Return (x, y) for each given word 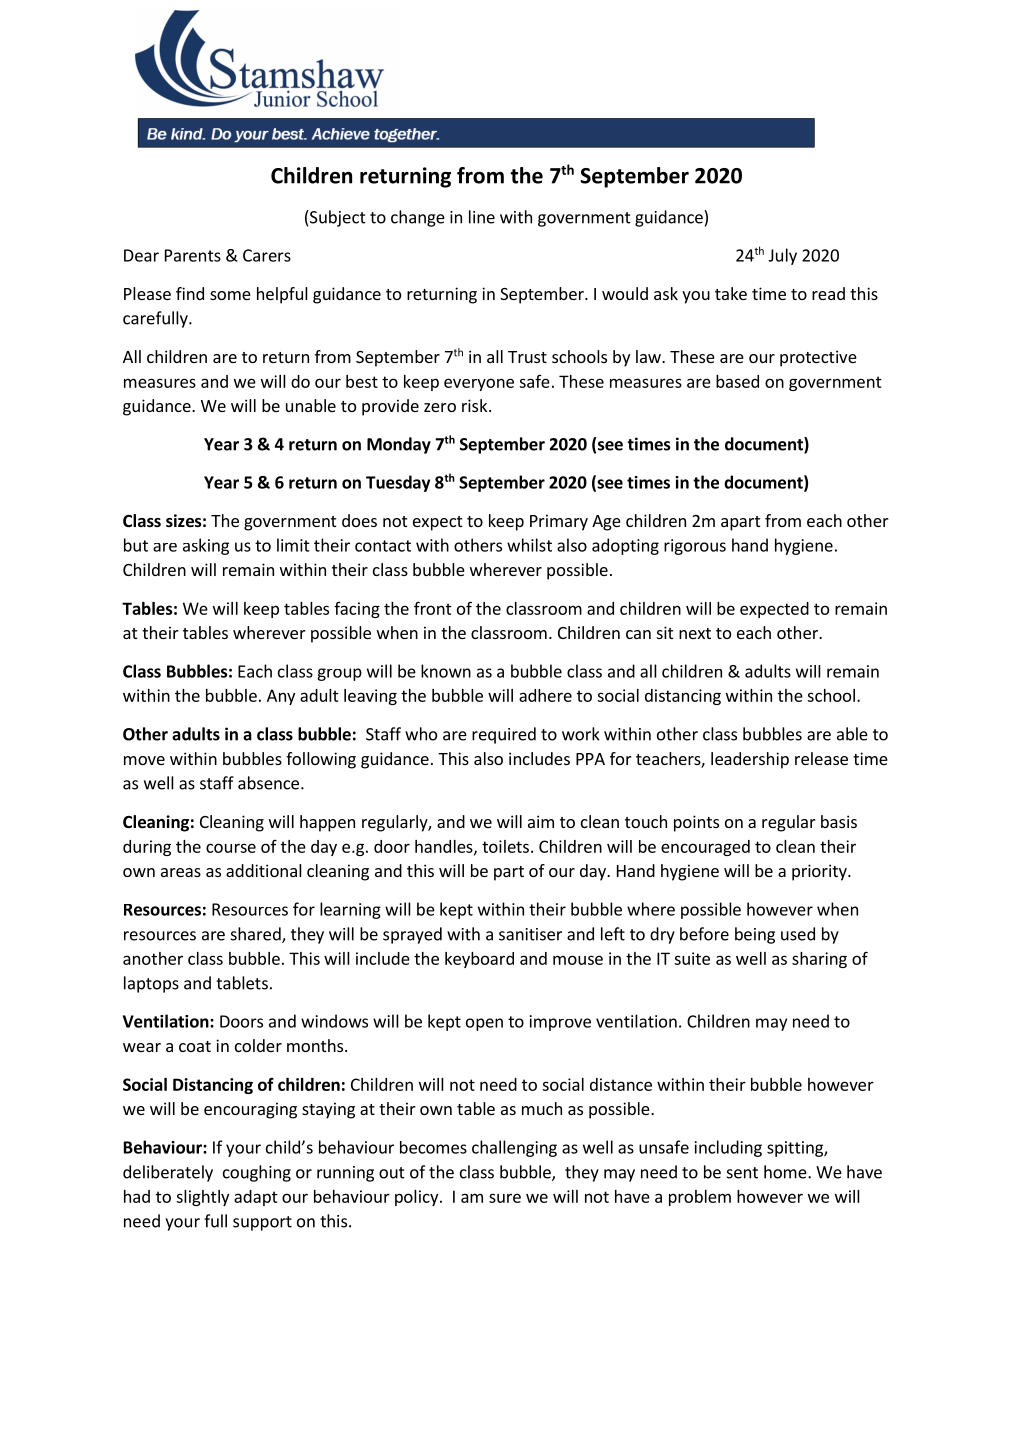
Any (281, 697)
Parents (193, 255)
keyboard (479, 960)
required (504, 735)
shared (257, 935)
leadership (750, 760)
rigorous (695, 547)
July (783, 256)
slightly (202, 1198)
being (755, 935)
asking (206, 546)
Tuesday (398, 483)
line (482, 217)
